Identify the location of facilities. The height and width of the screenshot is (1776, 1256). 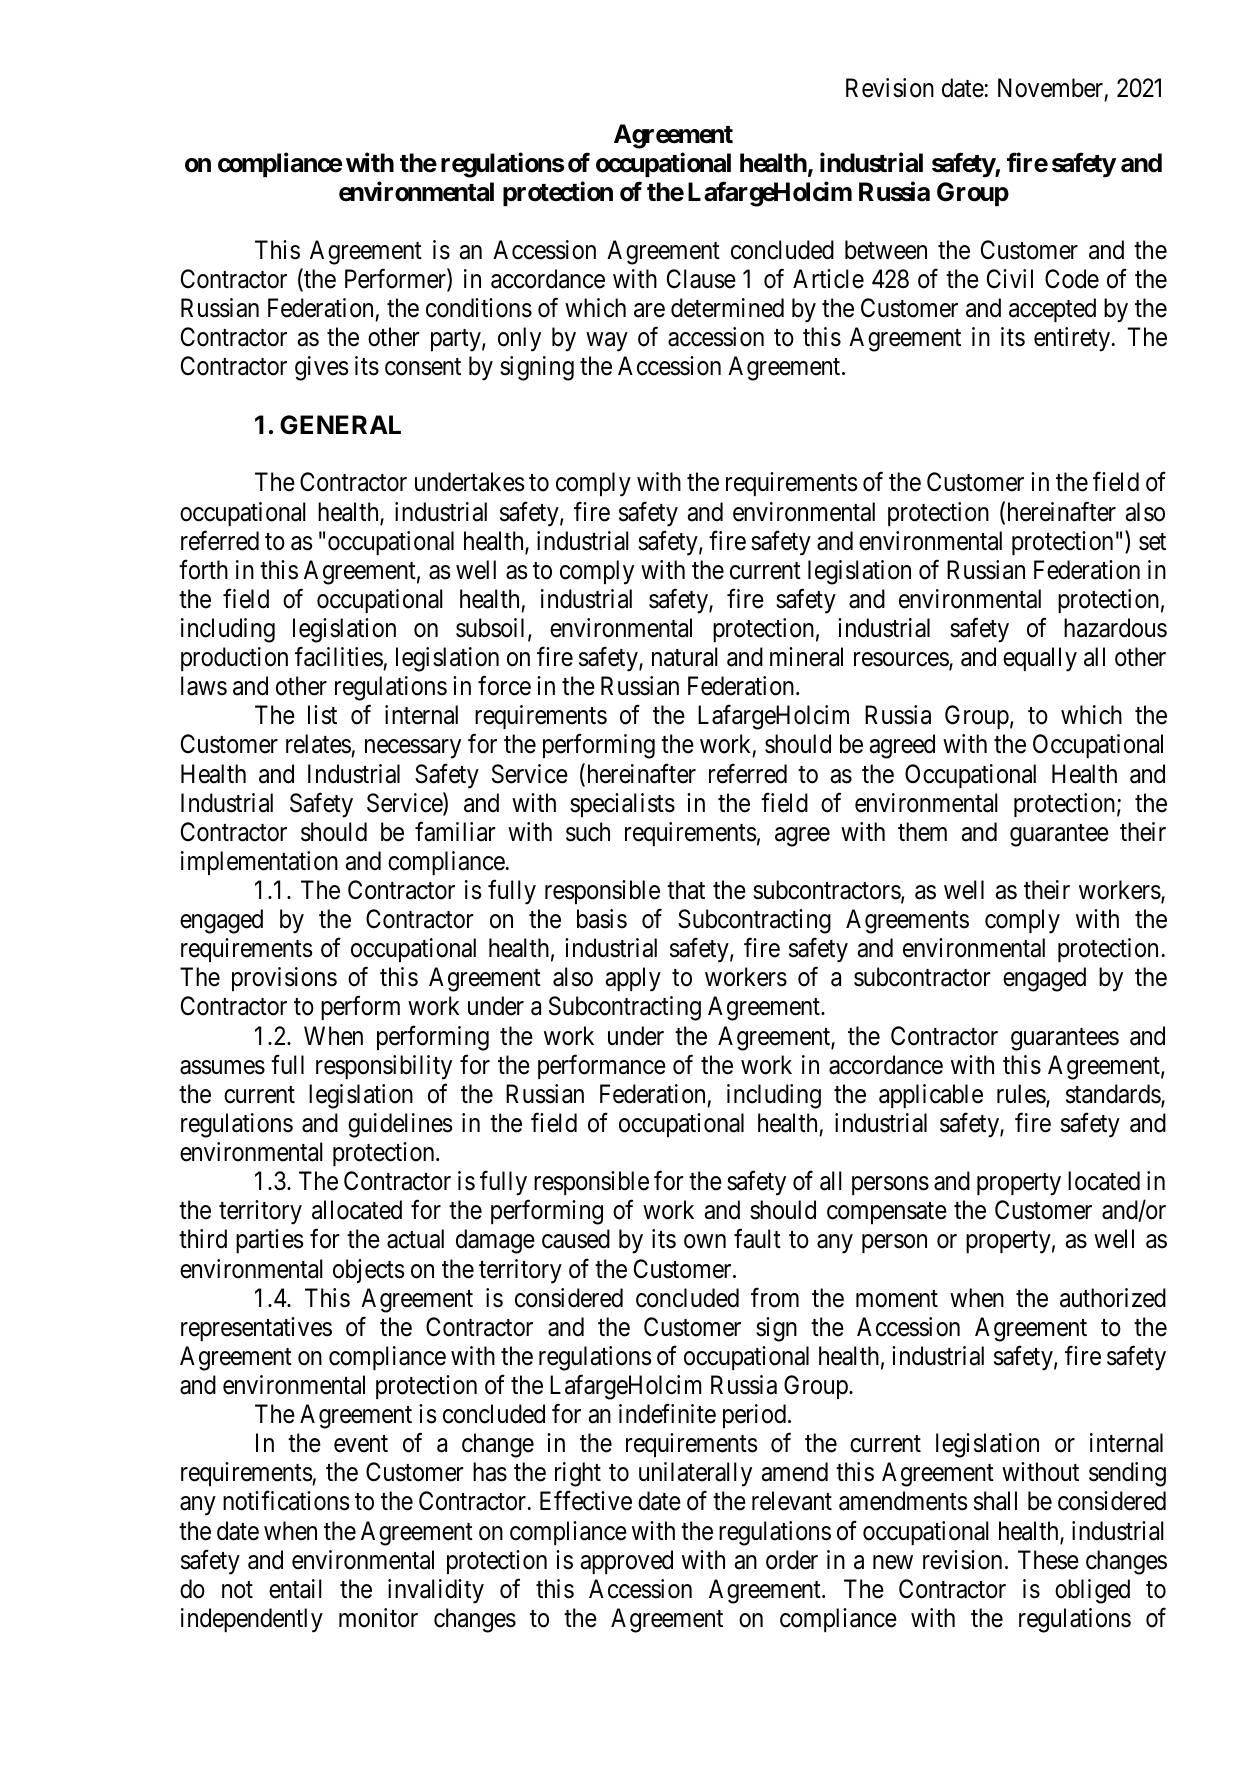
(339, 657).
